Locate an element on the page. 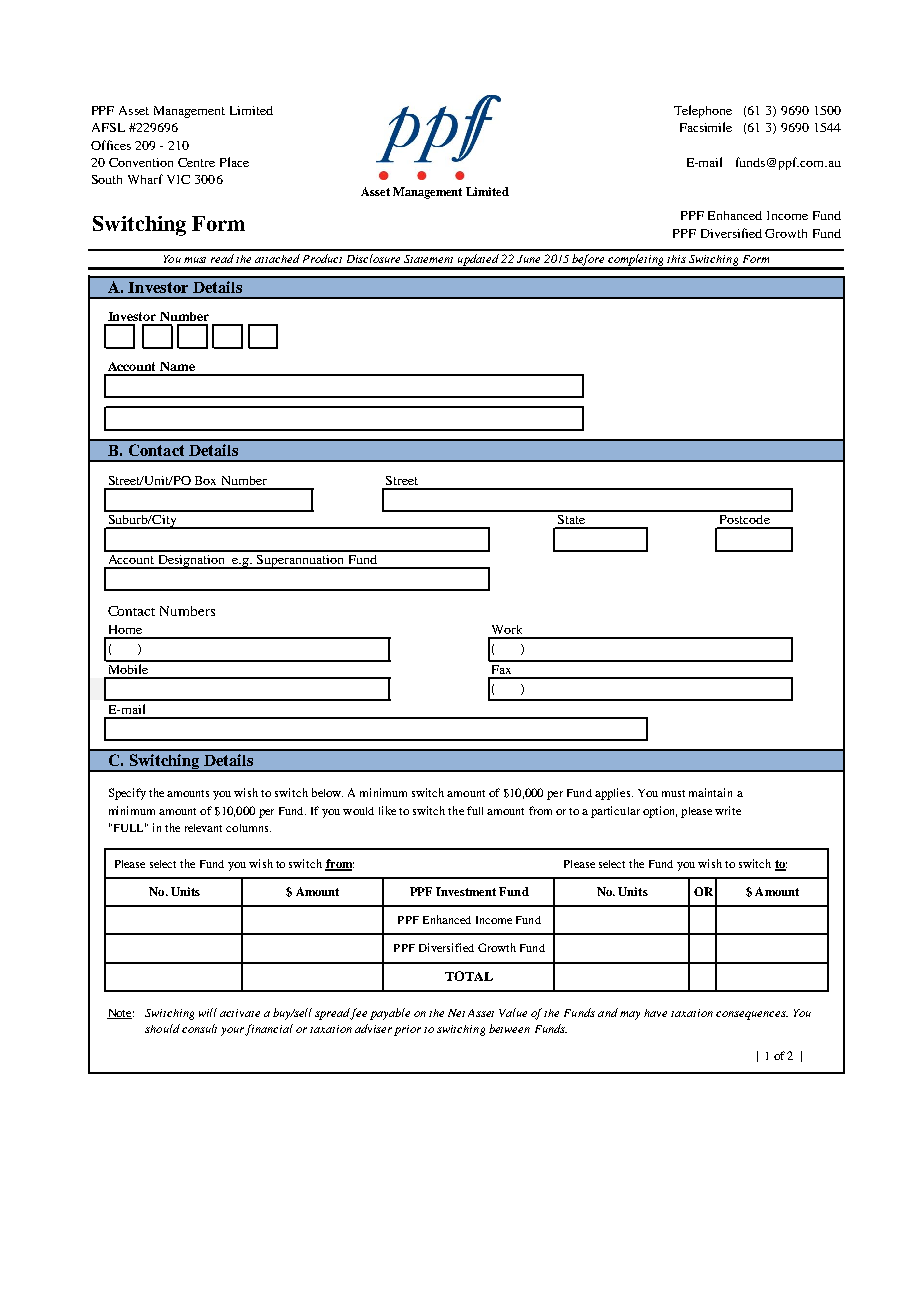  Centre is located at coordinates (196, 162).
